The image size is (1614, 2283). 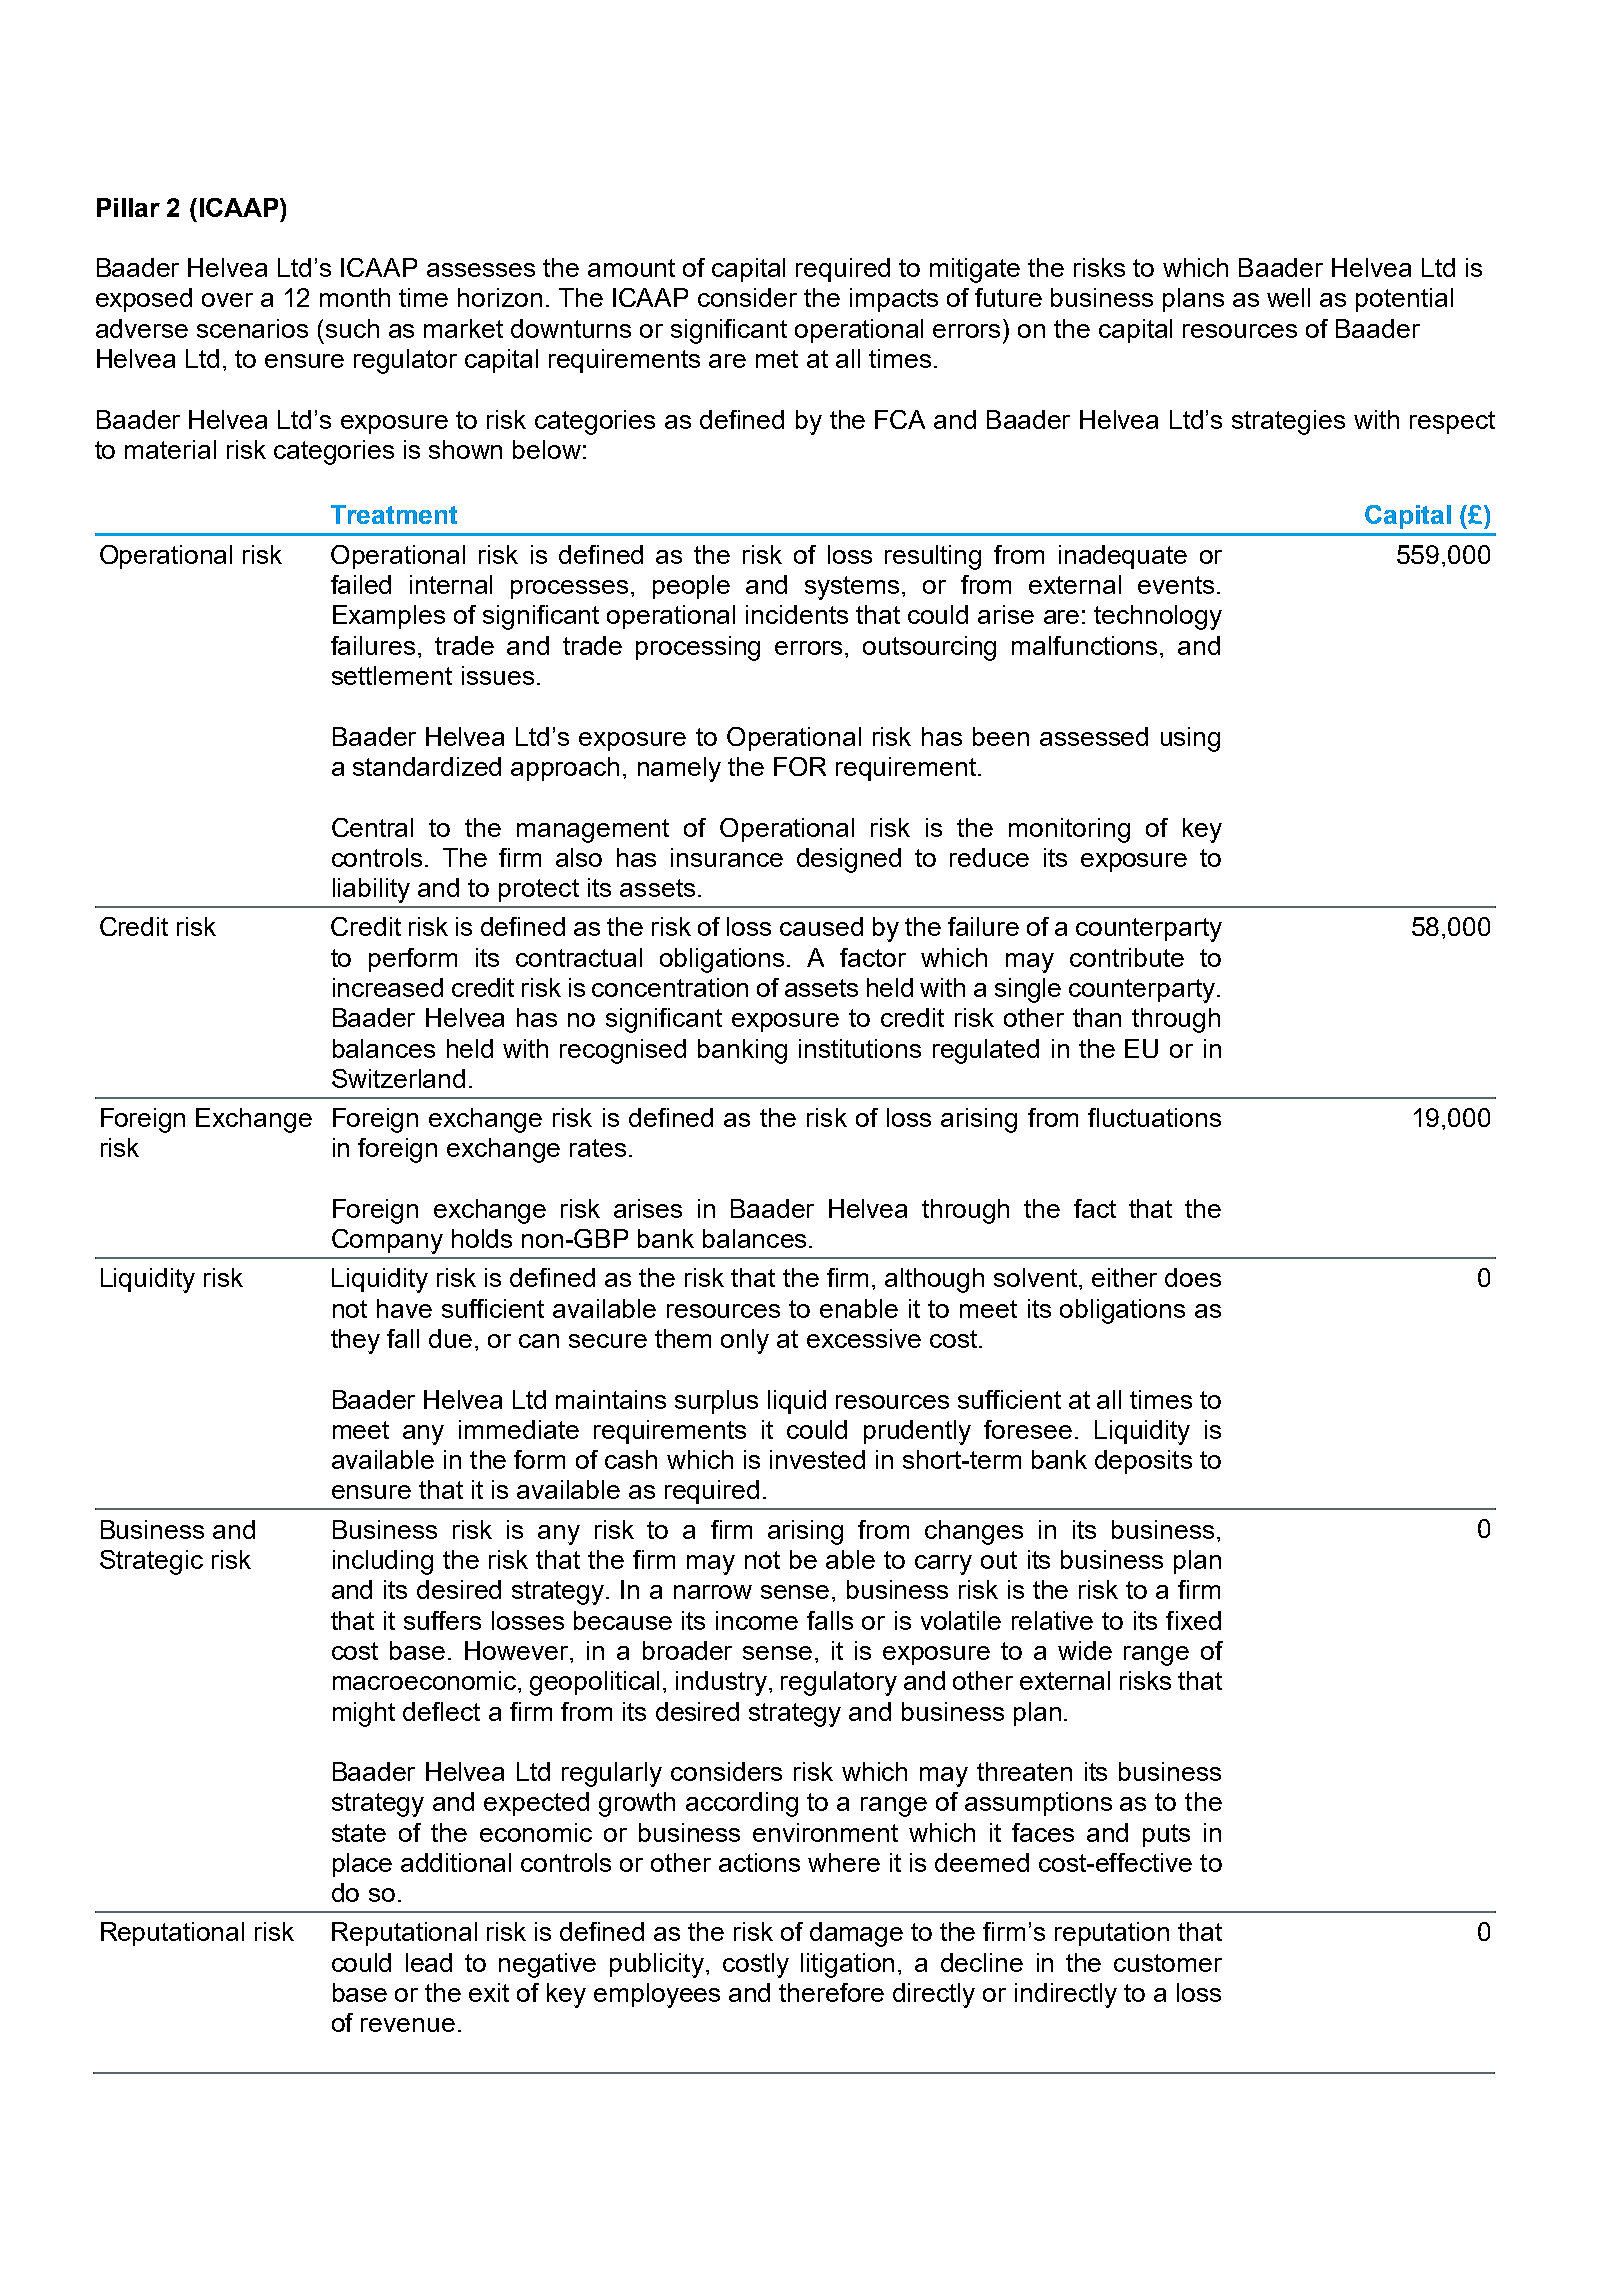 What do you see at coordinates (372, 827) in the image?
I see `Central` at bounding box center [372, 827].
